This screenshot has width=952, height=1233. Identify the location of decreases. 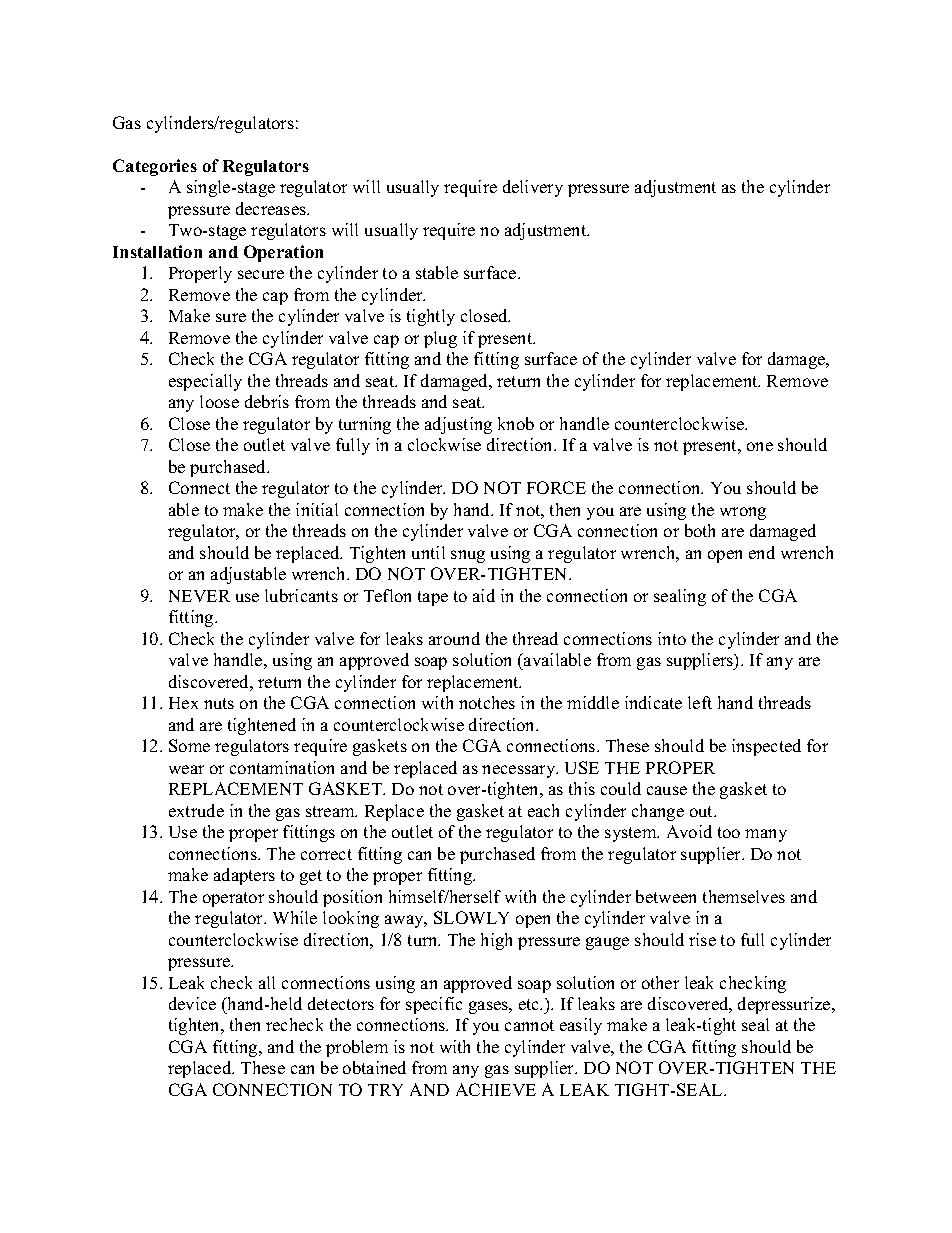
(272, 208).
